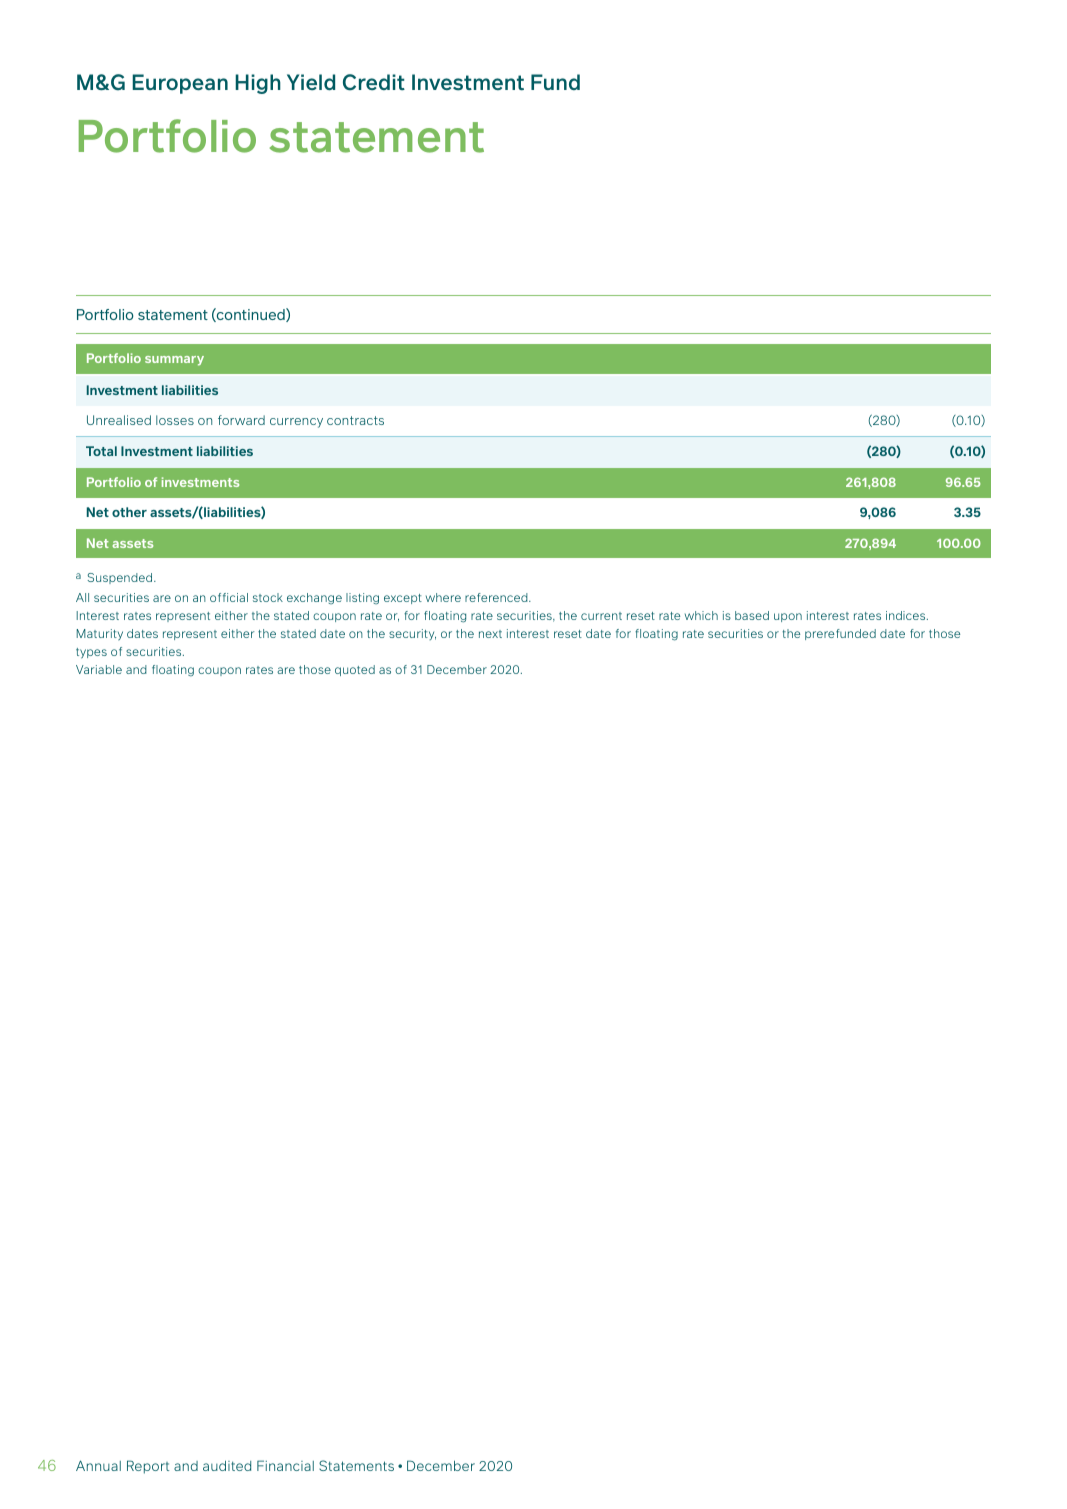 Image resolution: width=1067 pixels, height=1509 pixels. I want to click on Financial, so click(285, 1465).
